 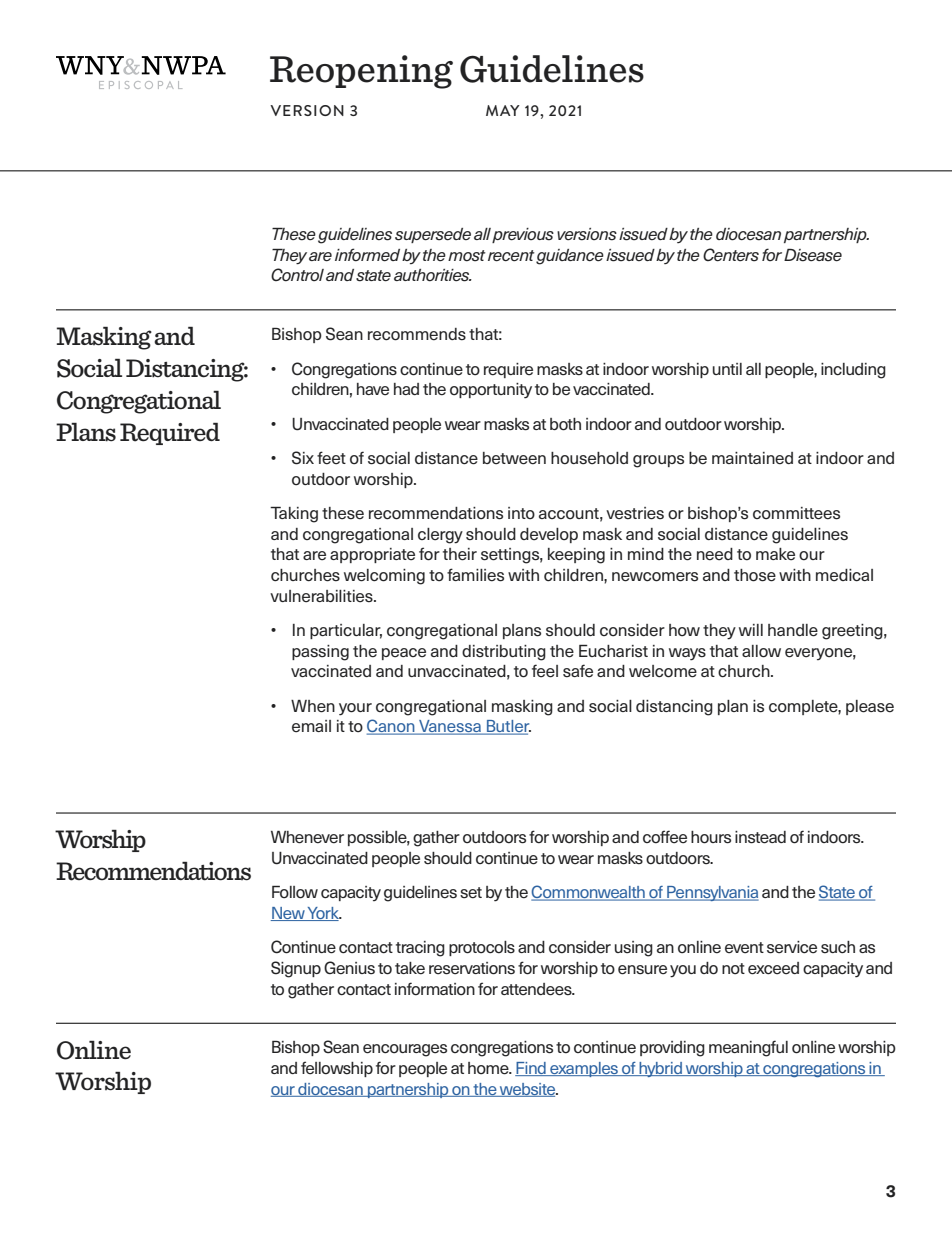 I want to click on instead, so click(x=760, y=837).
